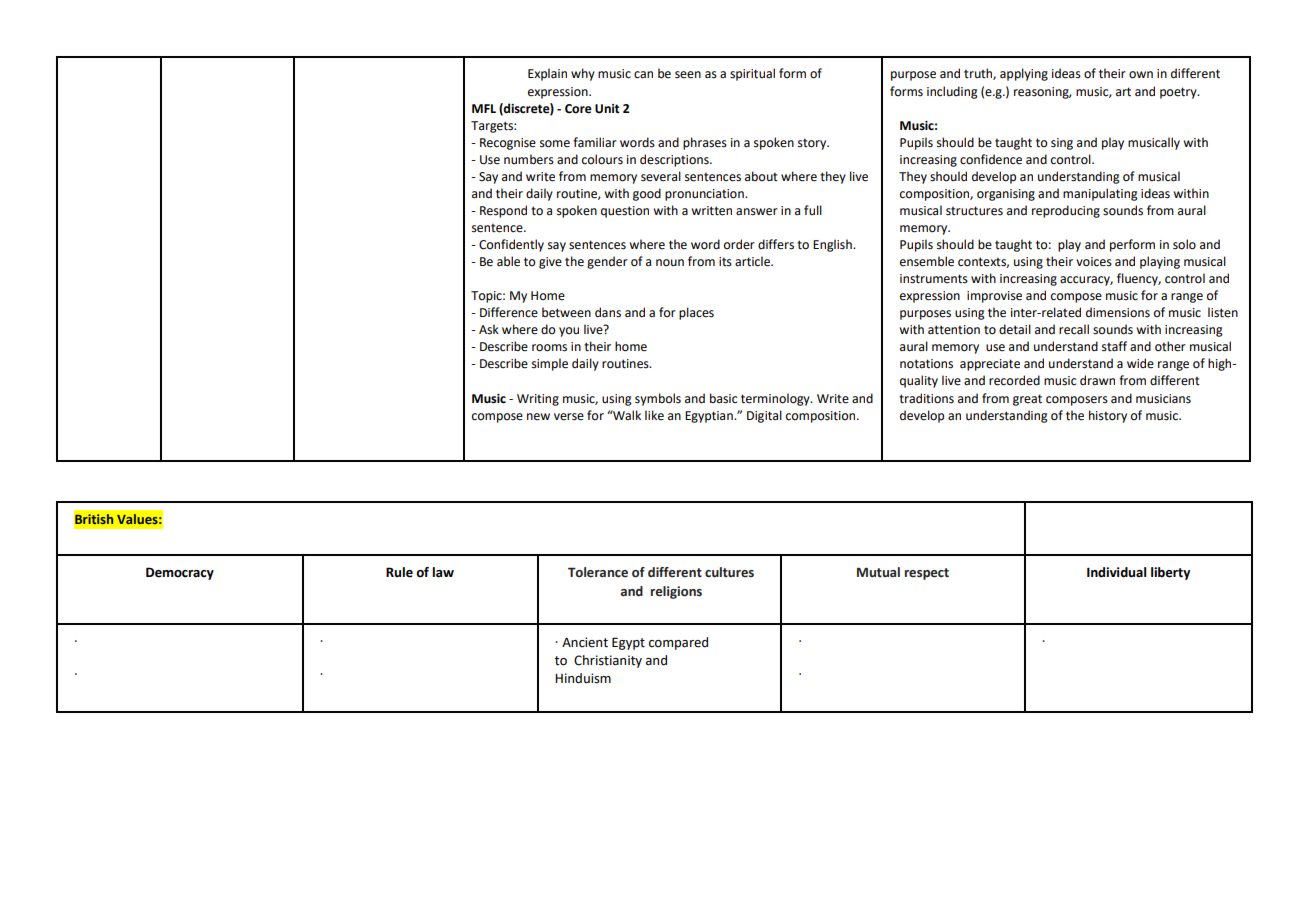  What do you see at coordinates (1066, 211) in the page?
I see `reproducing` at bounding box center [1066, 211].
